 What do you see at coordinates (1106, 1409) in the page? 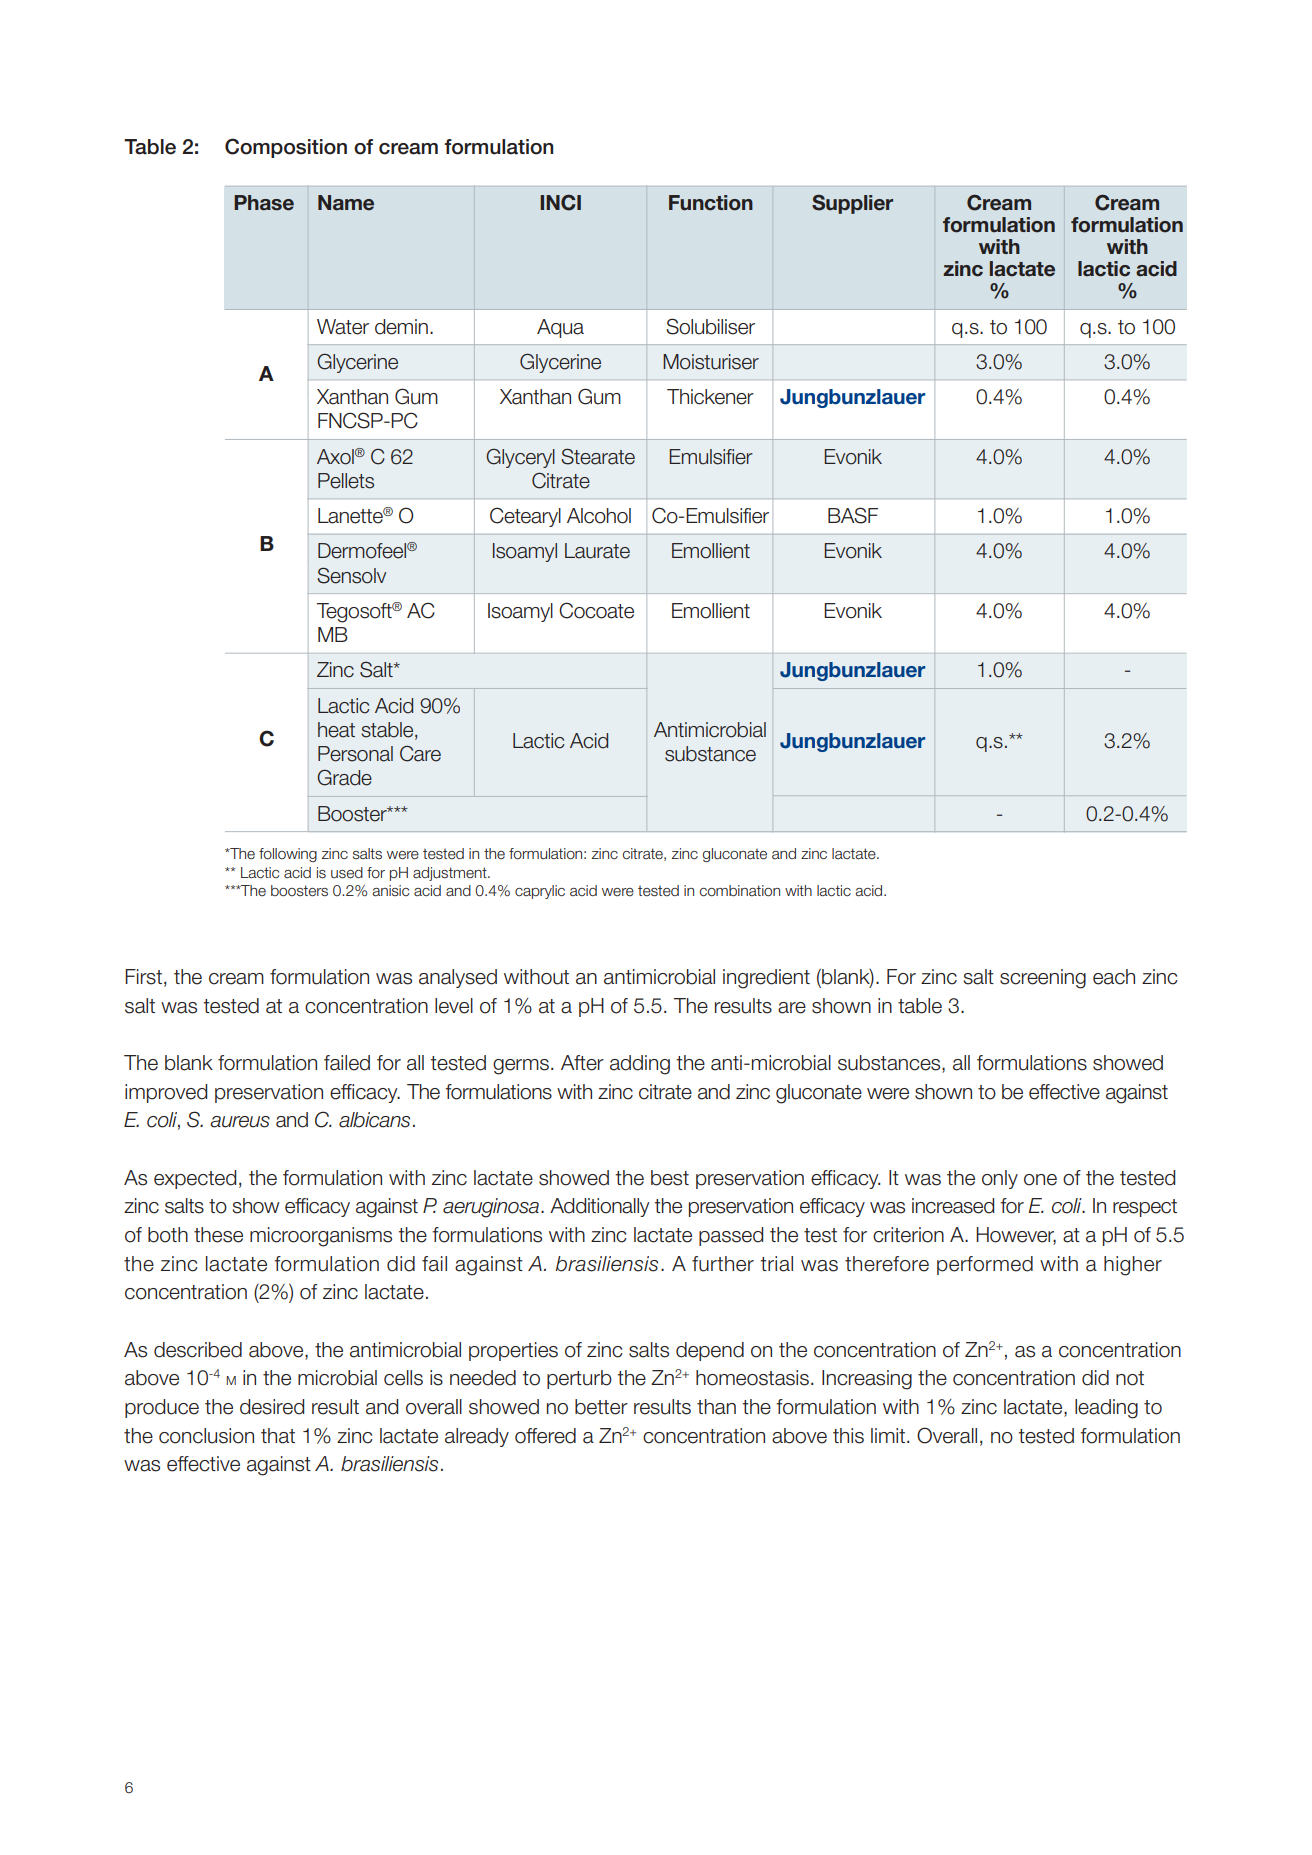
I see `leading` at bounding box center [1106, 1409].
